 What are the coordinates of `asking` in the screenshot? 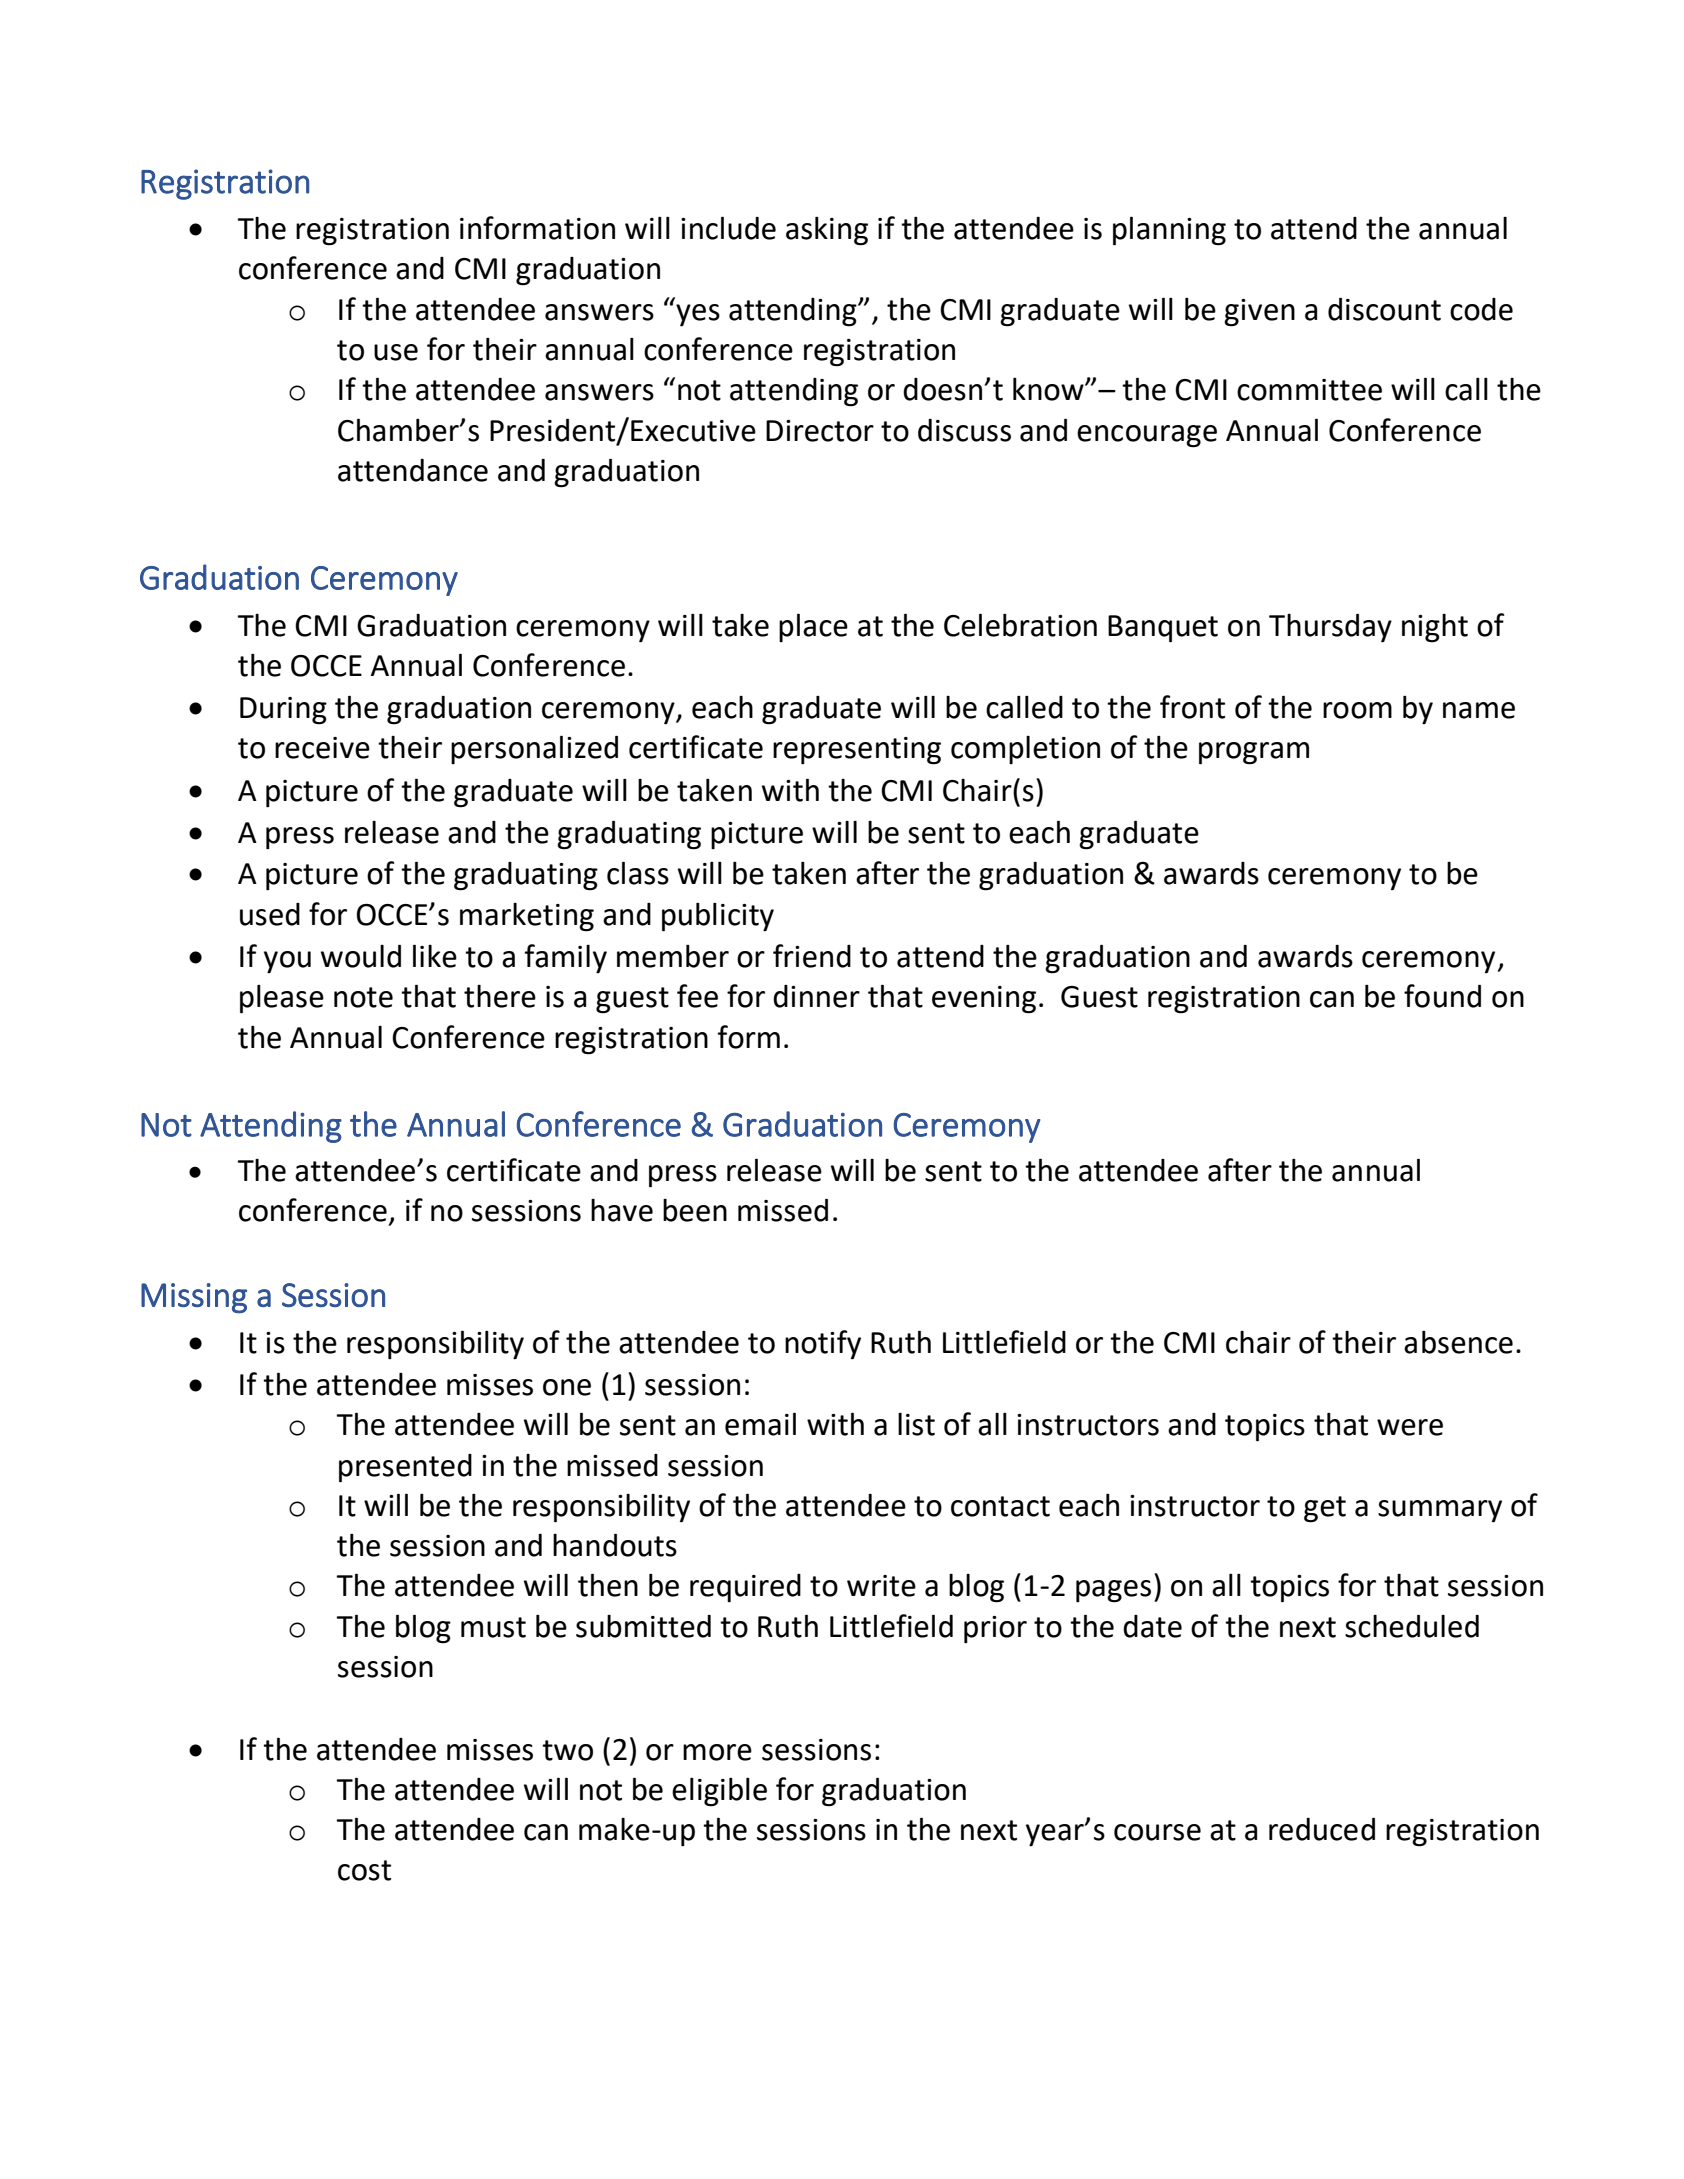 It's located at (827, 231).
